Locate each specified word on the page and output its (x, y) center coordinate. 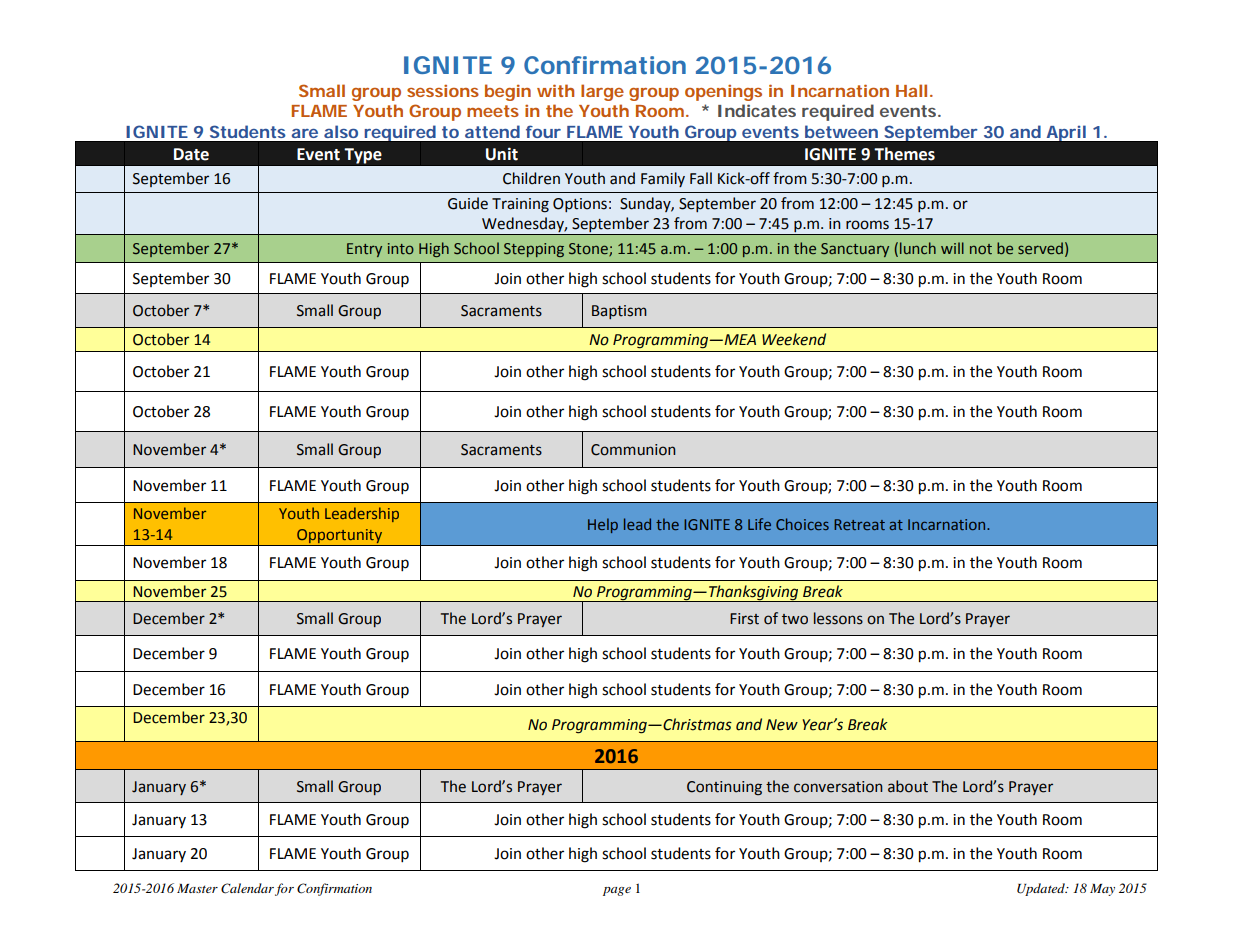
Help (603, 525)
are (305, 133)
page (617, 891)
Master (197, 888)
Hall (911, 90)
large (602, 92)
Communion (633, 450)
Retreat (859, 524)
